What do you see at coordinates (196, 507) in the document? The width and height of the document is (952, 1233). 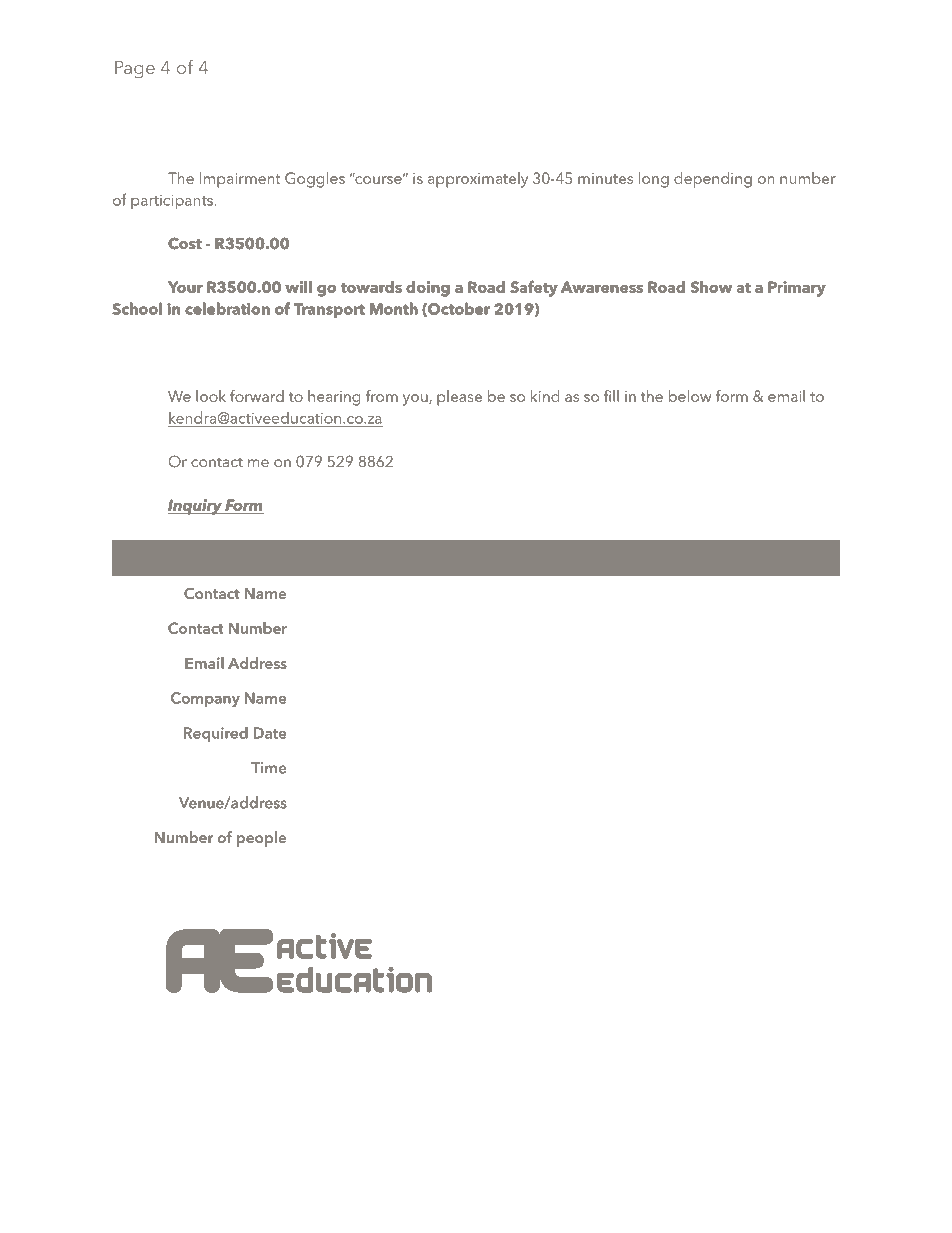 I see `Inquiry` at bounding box center [196, 507].
